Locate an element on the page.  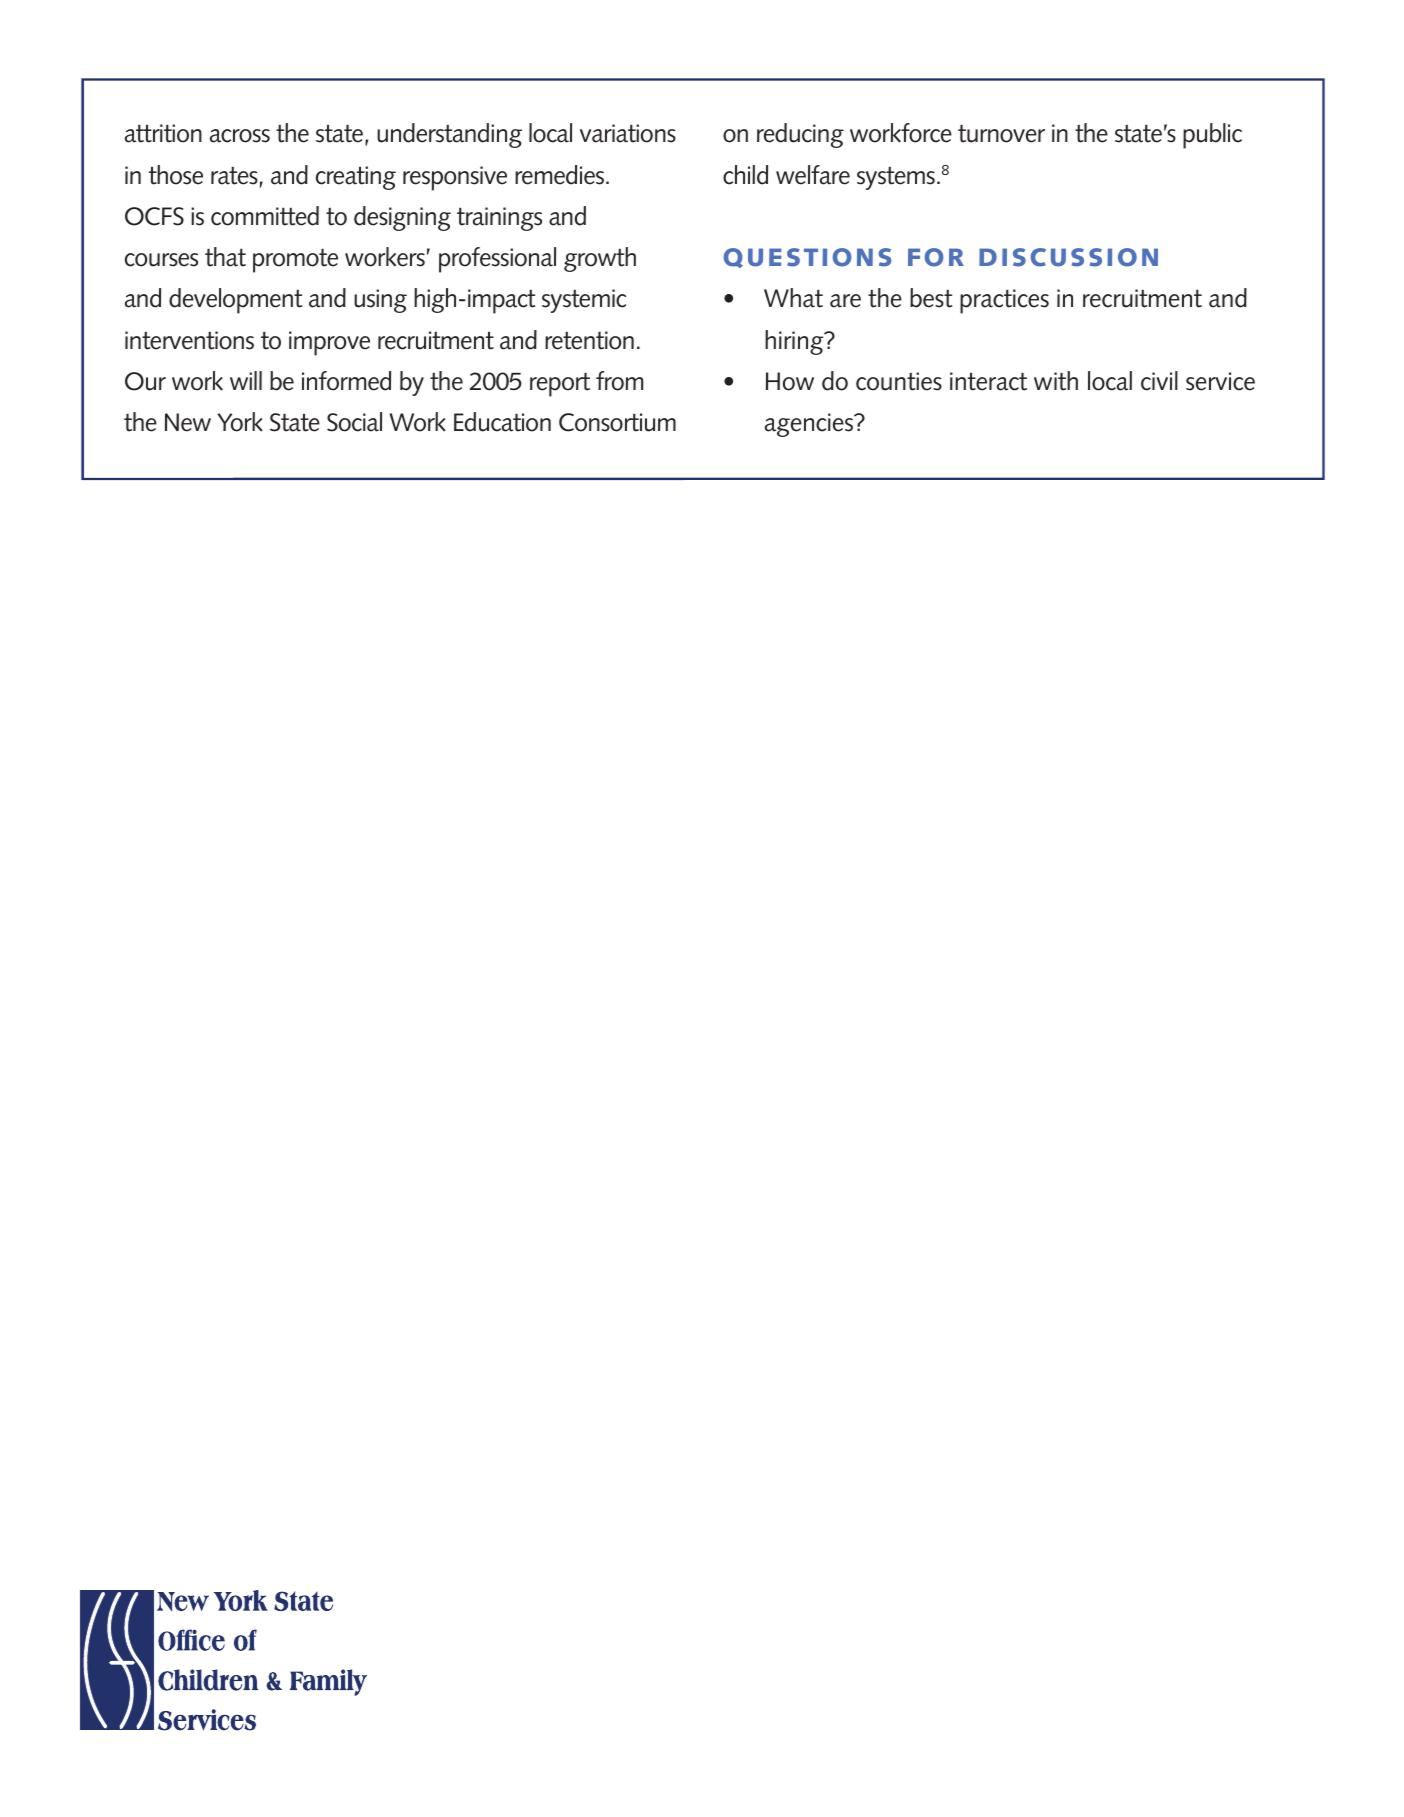
practices is located at coordinates (1004, 301).
